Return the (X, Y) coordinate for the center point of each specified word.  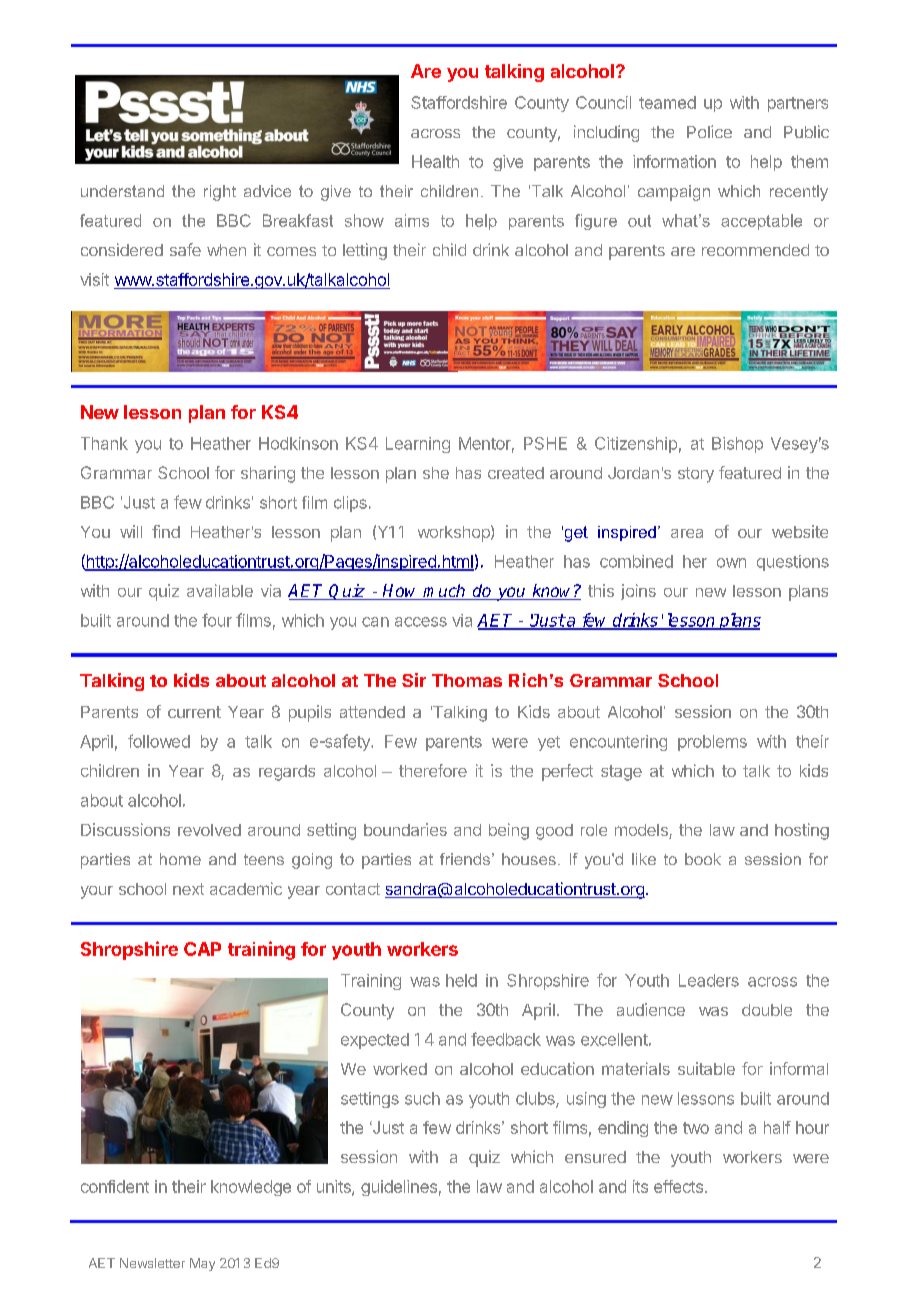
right (220, 193)
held (461, 980)
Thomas (467, 680)
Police (709, 131)
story (696, 475)
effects (678, 1186)
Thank (104, 443)
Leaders (709, 980)
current (194, 712)
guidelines (399, 1188)
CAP (202, 949)
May (202, 1264)
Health (435, 161)
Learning (418, 445)
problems (712, 743)
